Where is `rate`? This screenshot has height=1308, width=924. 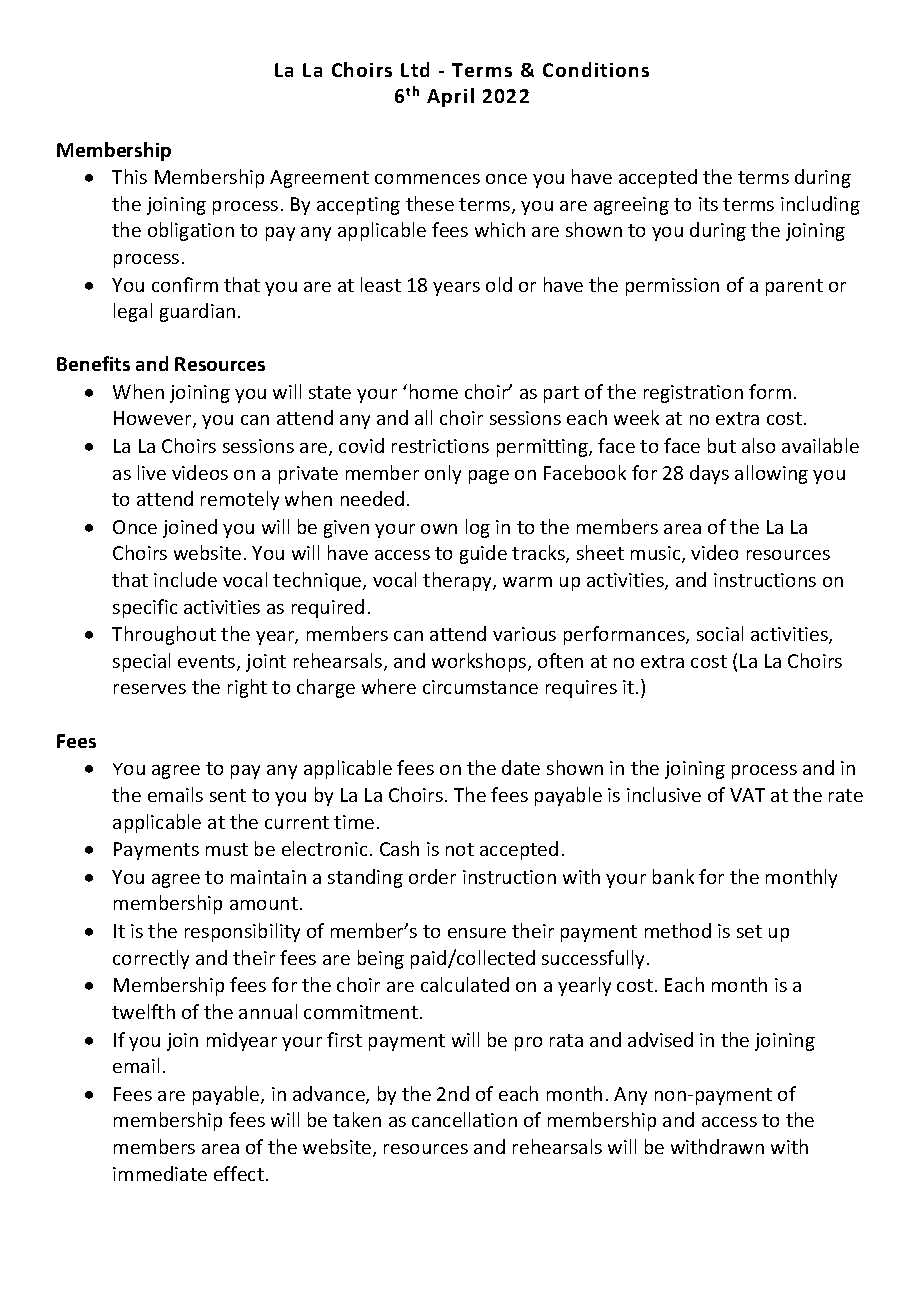 rate is located at coordinates (846, 795).
